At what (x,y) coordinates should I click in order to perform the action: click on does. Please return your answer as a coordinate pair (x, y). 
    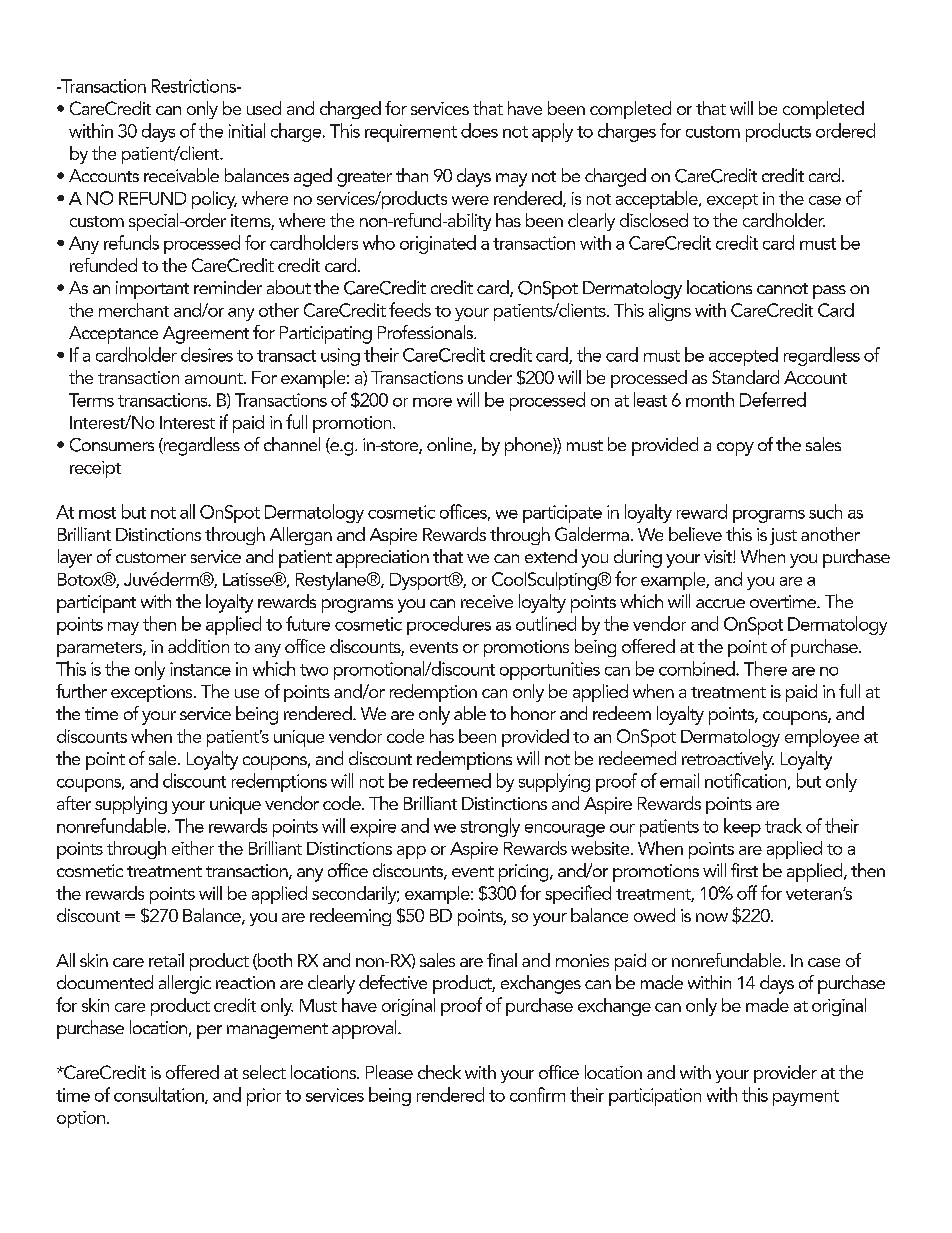
    Looking at the image, I should click on (479, 130).
